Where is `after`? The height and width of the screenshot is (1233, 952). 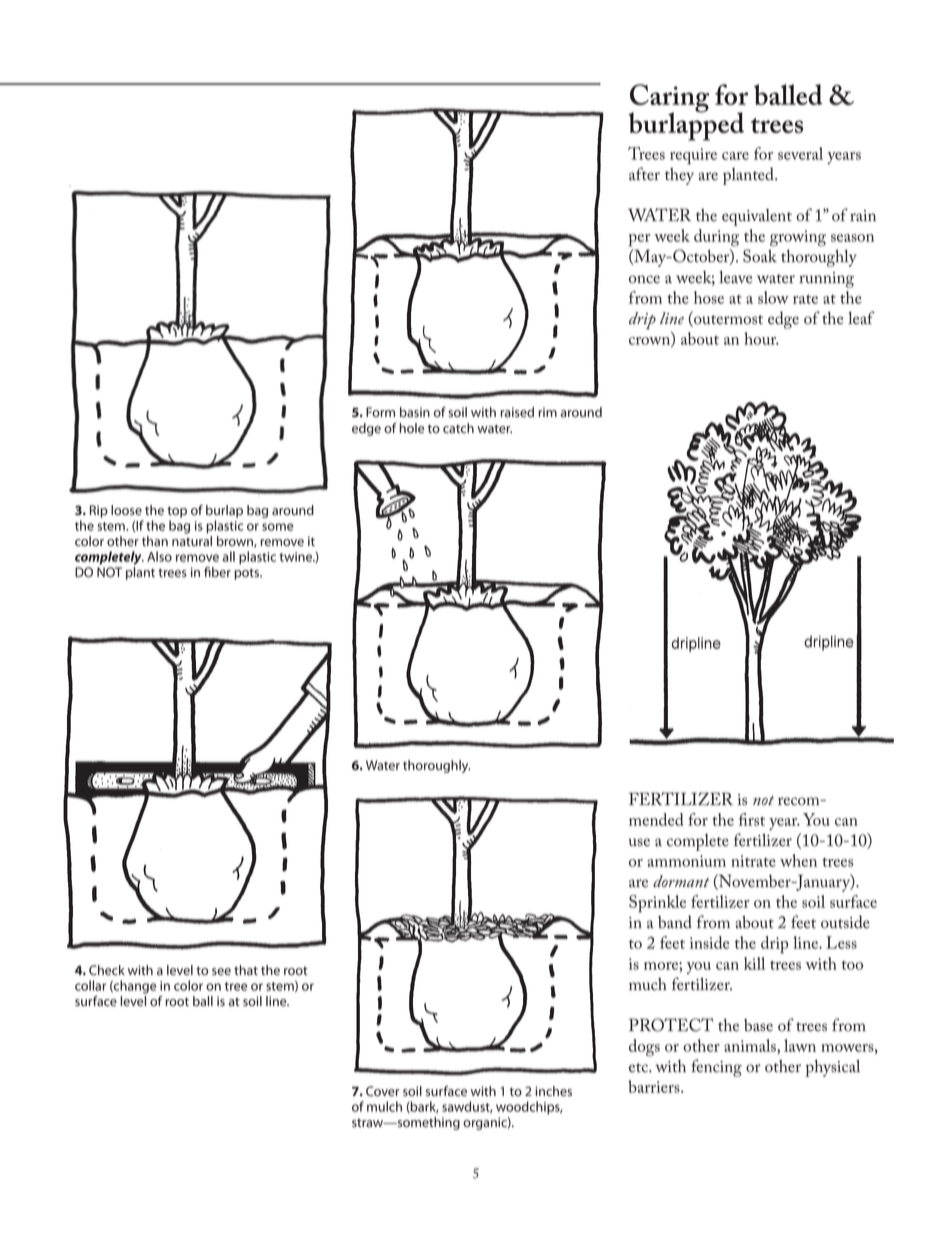
after is located at coordinates (644, 174).
